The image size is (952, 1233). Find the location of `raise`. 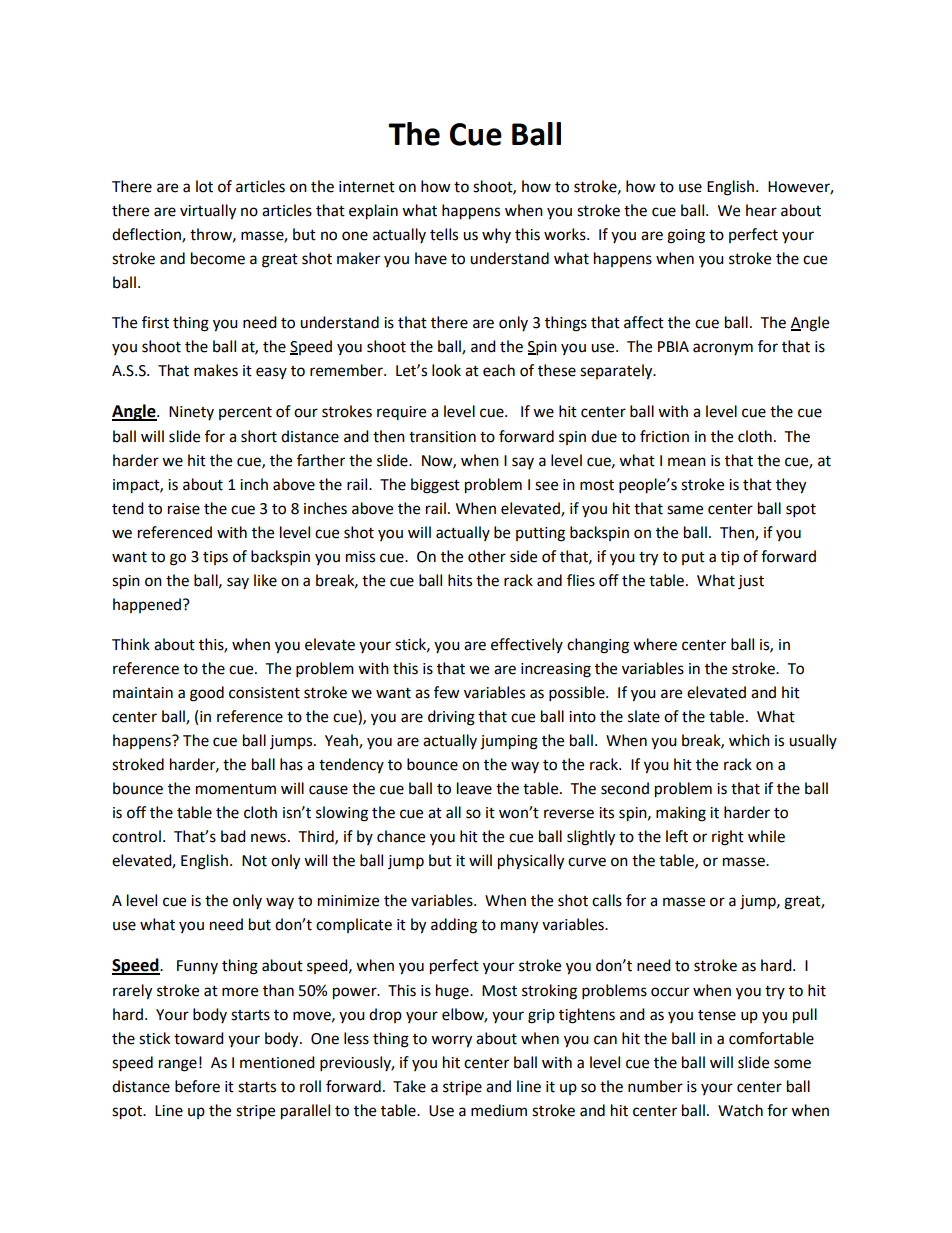

raise is located at coordinates (184, 509).
